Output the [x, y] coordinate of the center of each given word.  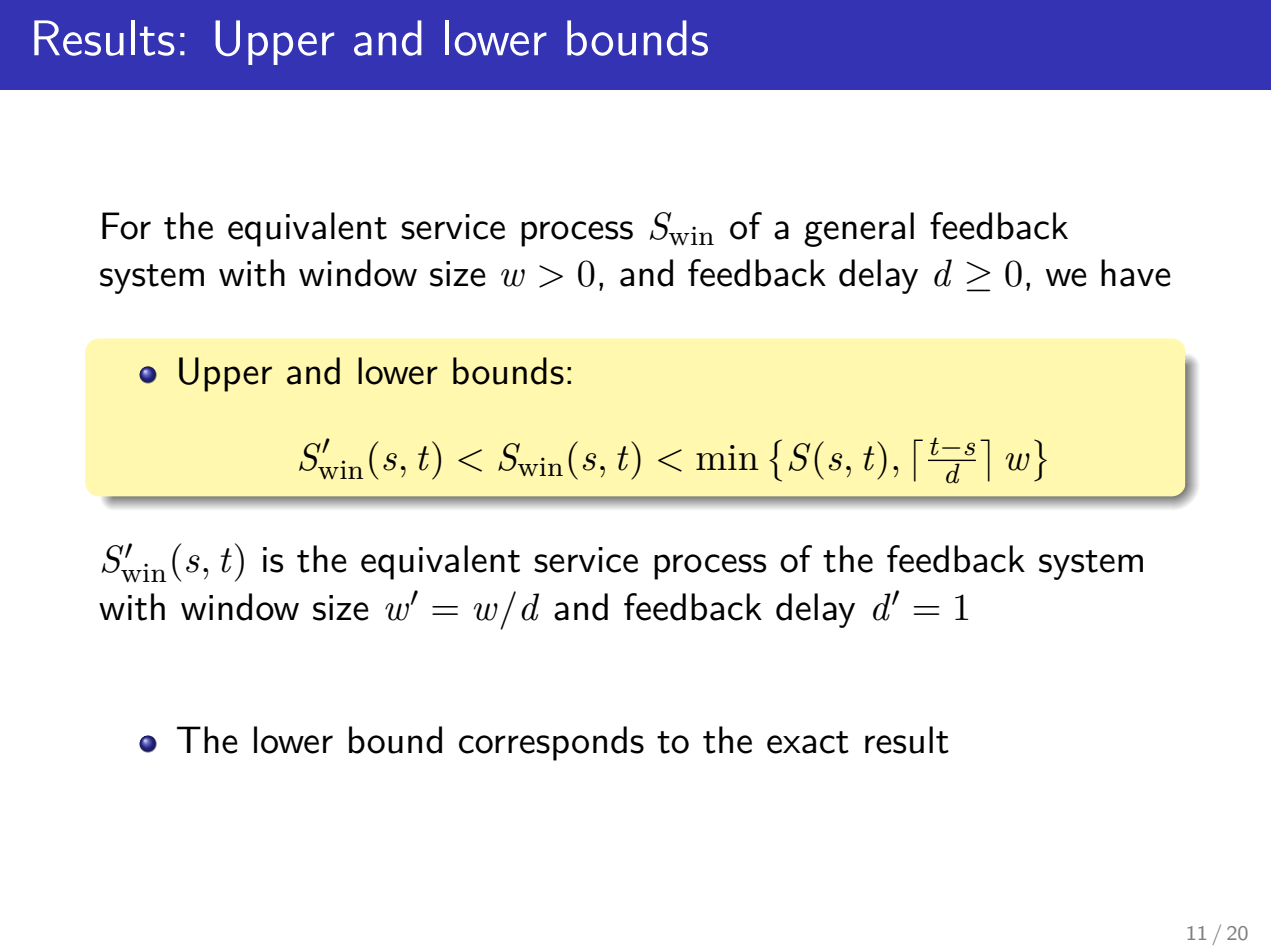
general [859, 229]
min [727, 457]
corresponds [551, 743]
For [126, 226]
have [1136, 273]
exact [808, 742]
